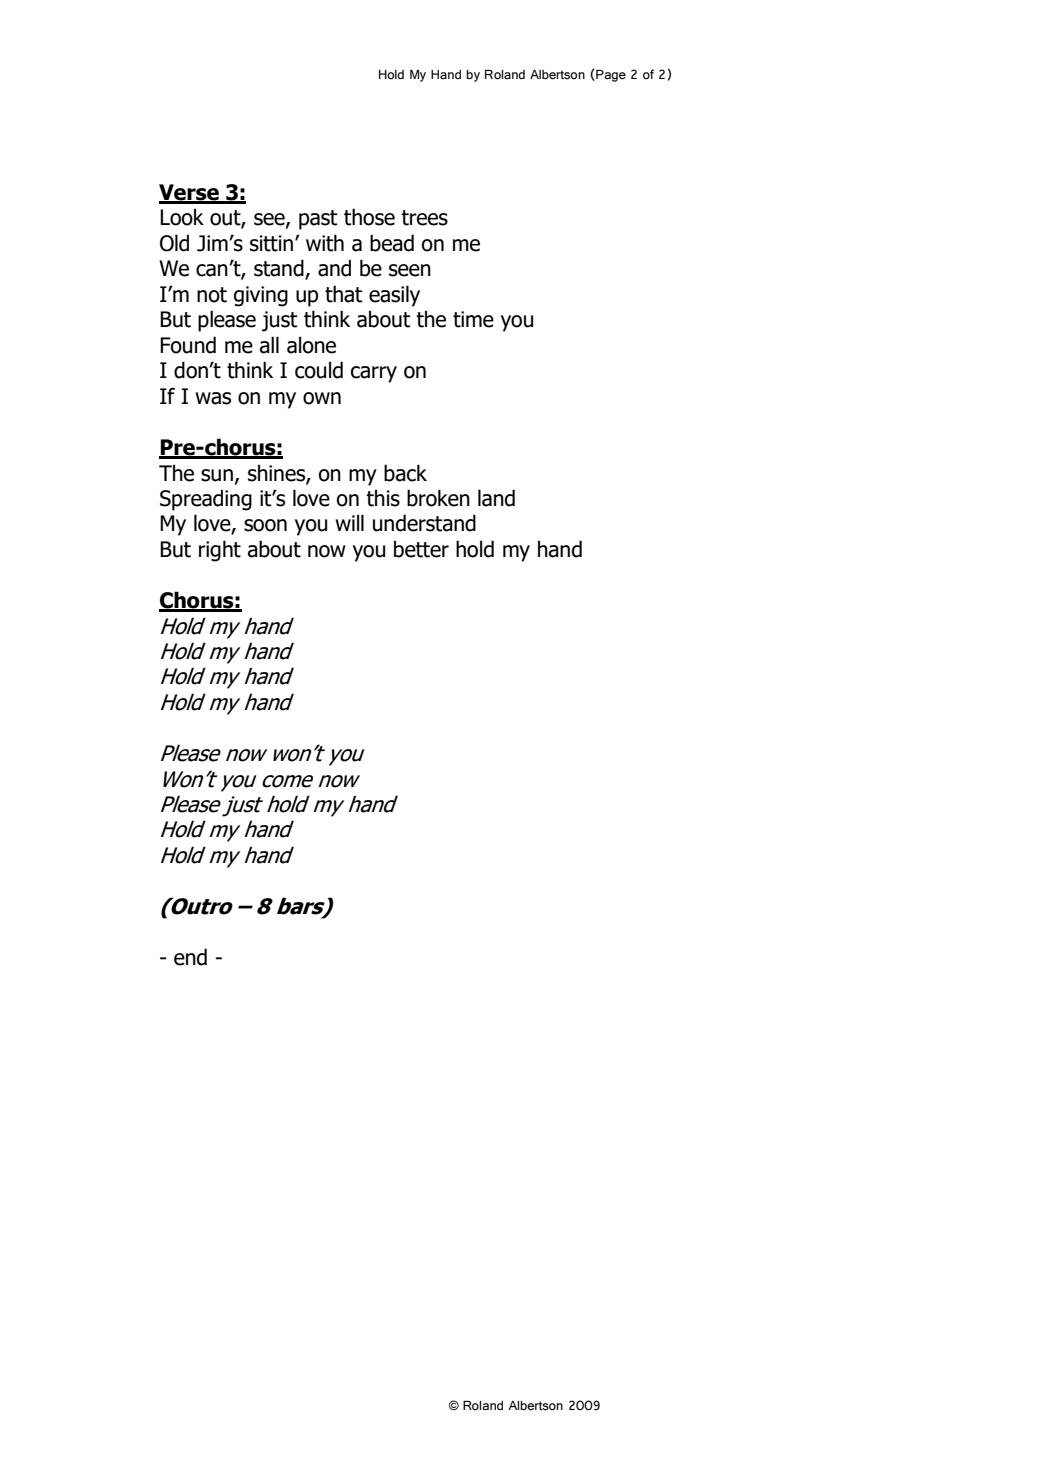 This page has width=1049, height=1483. What do you see at coordinates (438, 498) in the page?
I see `broken` at bounding box center [438, 498].
